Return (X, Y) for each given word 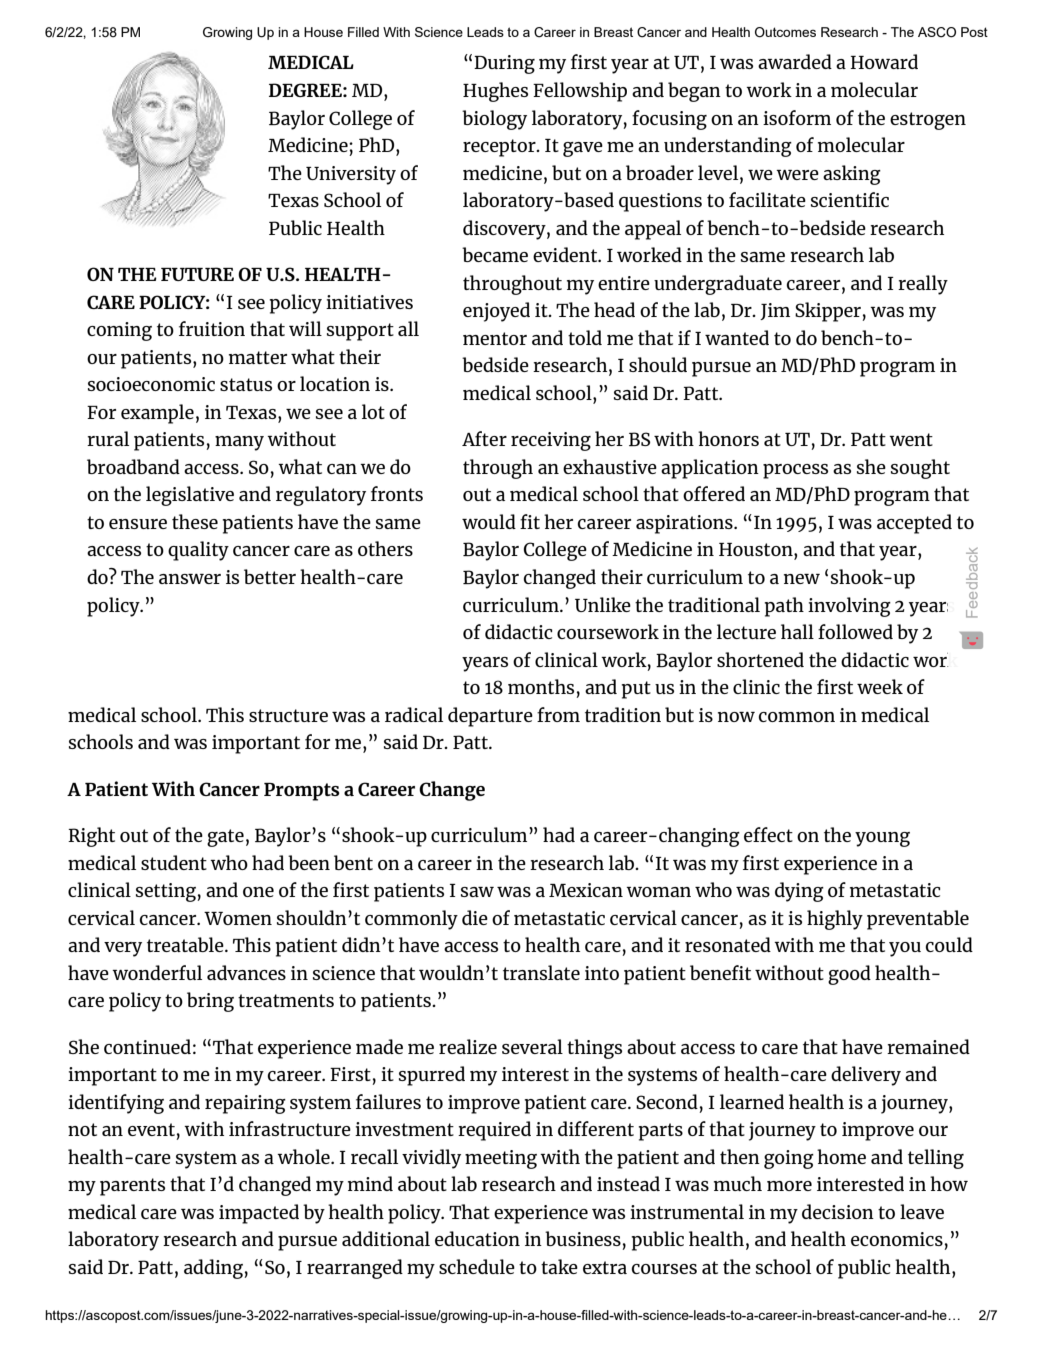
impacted (259, 1214)
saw (477, 892)
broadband (133, 466)
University (351, 175)
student (174, 862)
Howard (884, 61)
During (504, 64)
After (484, 438)
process (795, 471)
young (882, 839)
